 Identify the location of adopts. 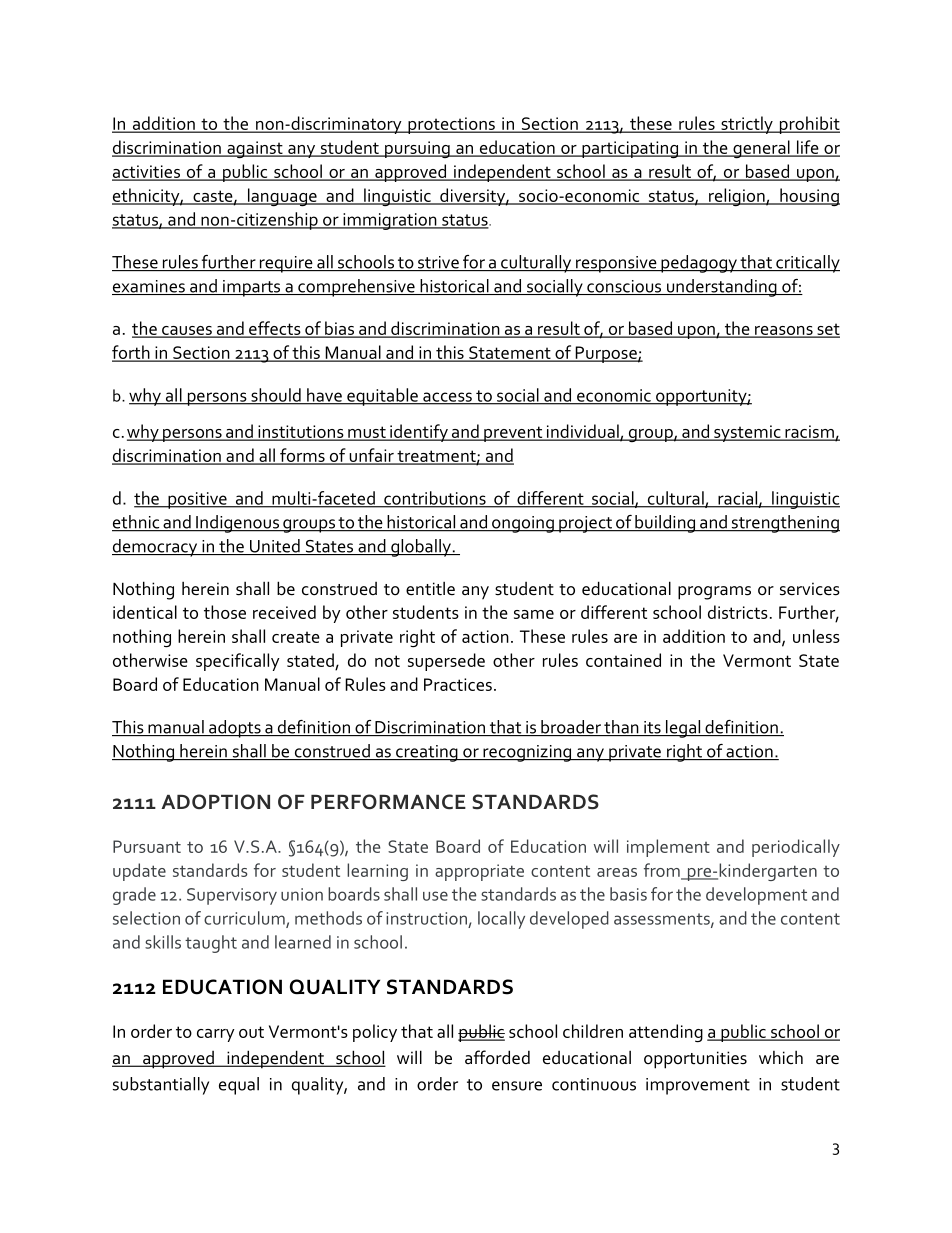
(235, 729).
